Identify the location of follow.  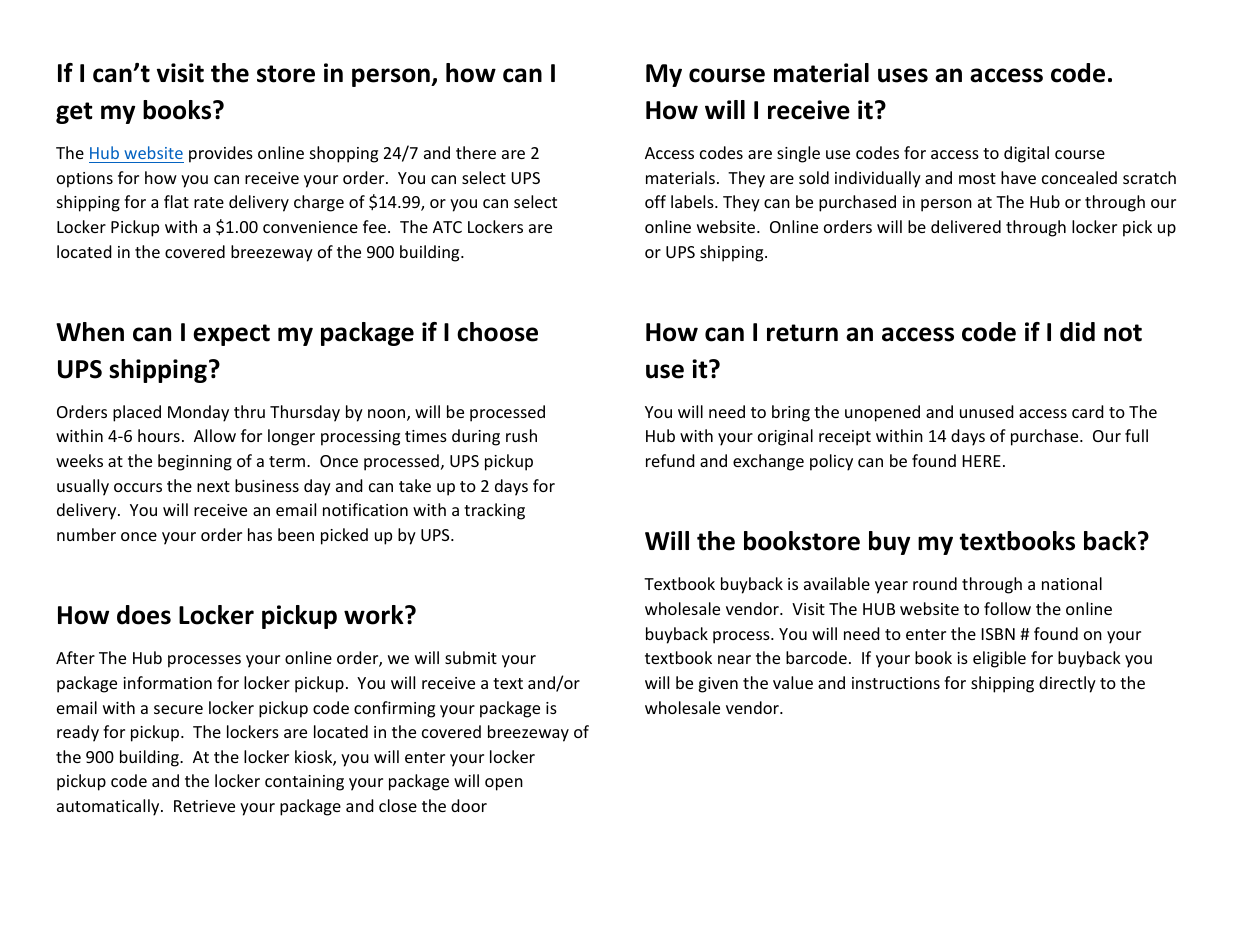
(1007, 608).
